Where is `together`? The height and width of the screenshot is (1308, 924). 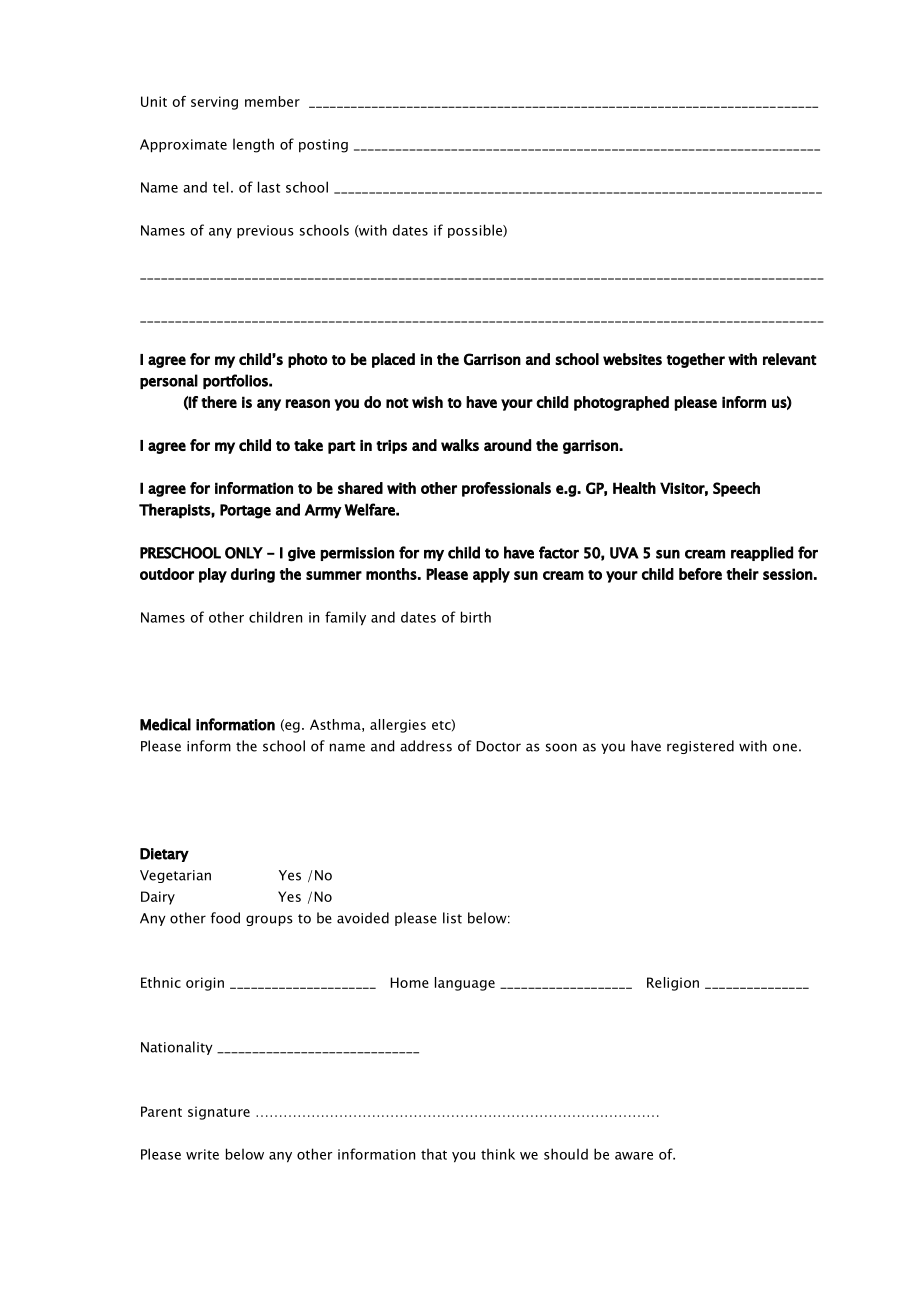 together is located at coordinates (696, 360).
